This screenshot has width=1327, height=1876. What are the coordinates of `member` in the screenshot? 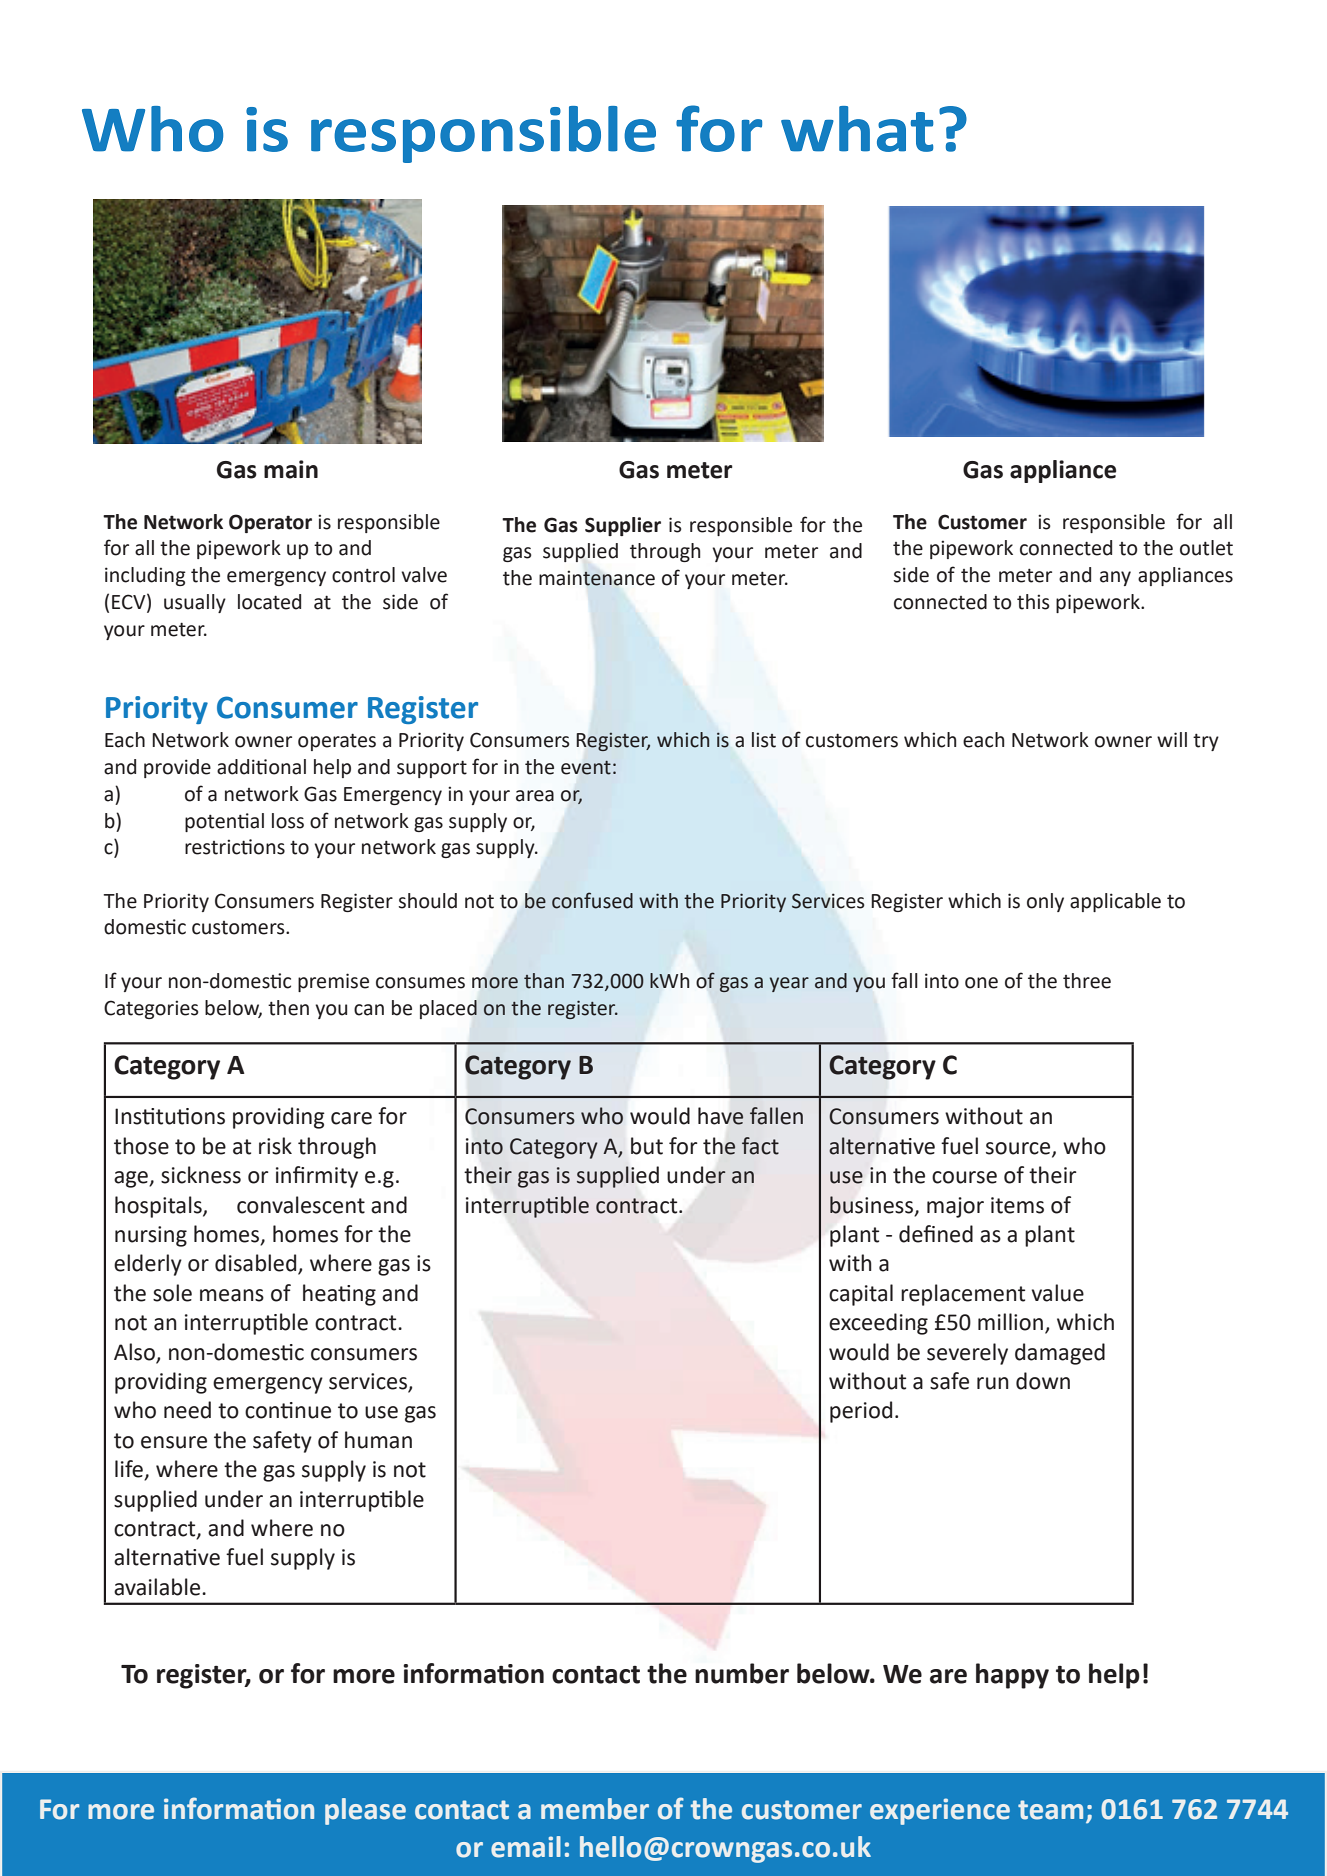 It's located at (595, 1809).
